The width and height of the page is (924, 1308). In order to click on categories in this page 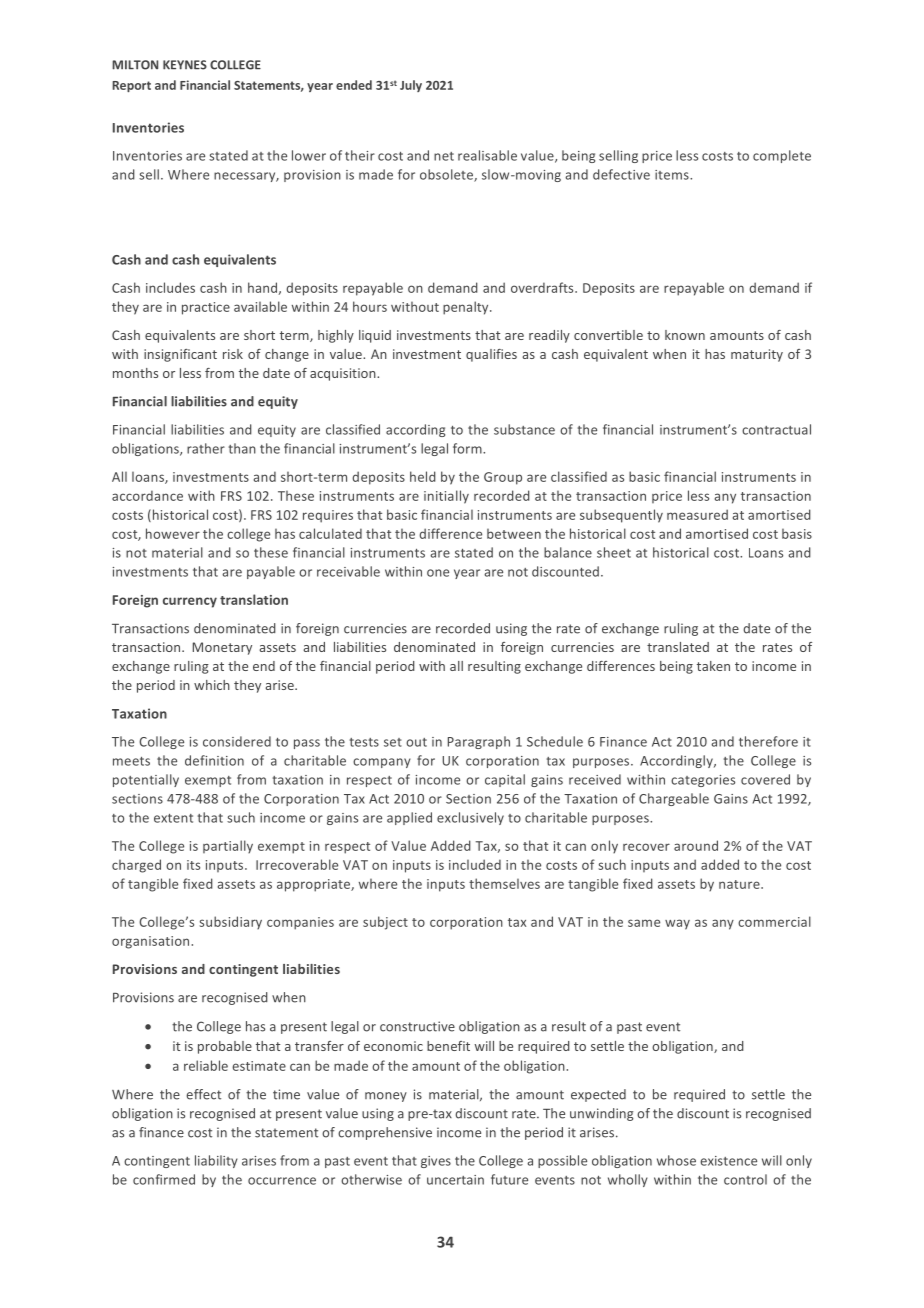, I will do `click(703, 781)`.
